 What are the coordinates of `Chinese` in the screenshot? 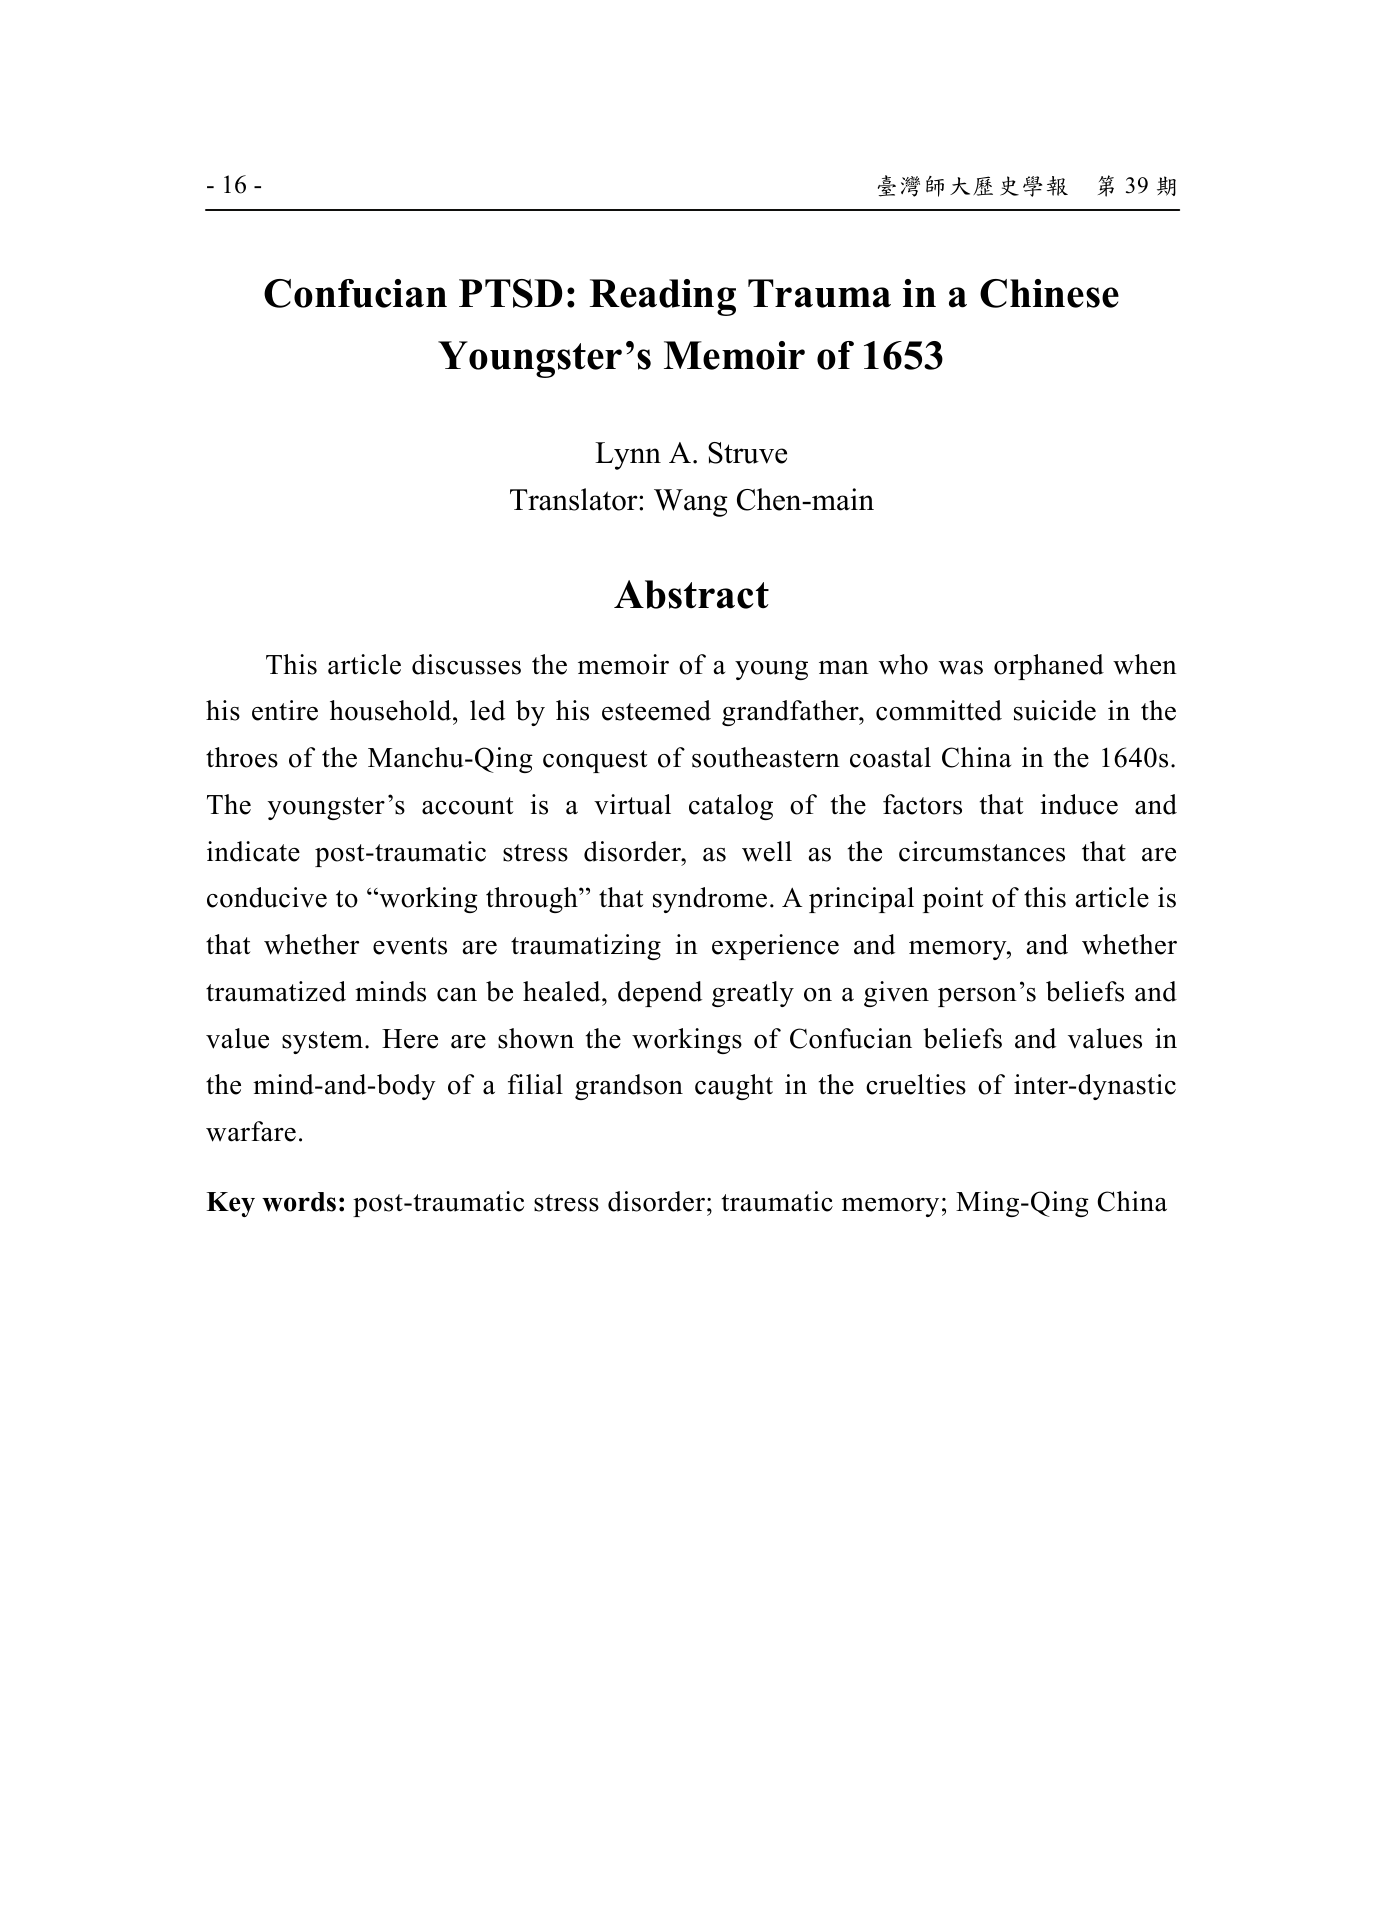 It's located at (1049, 293).
